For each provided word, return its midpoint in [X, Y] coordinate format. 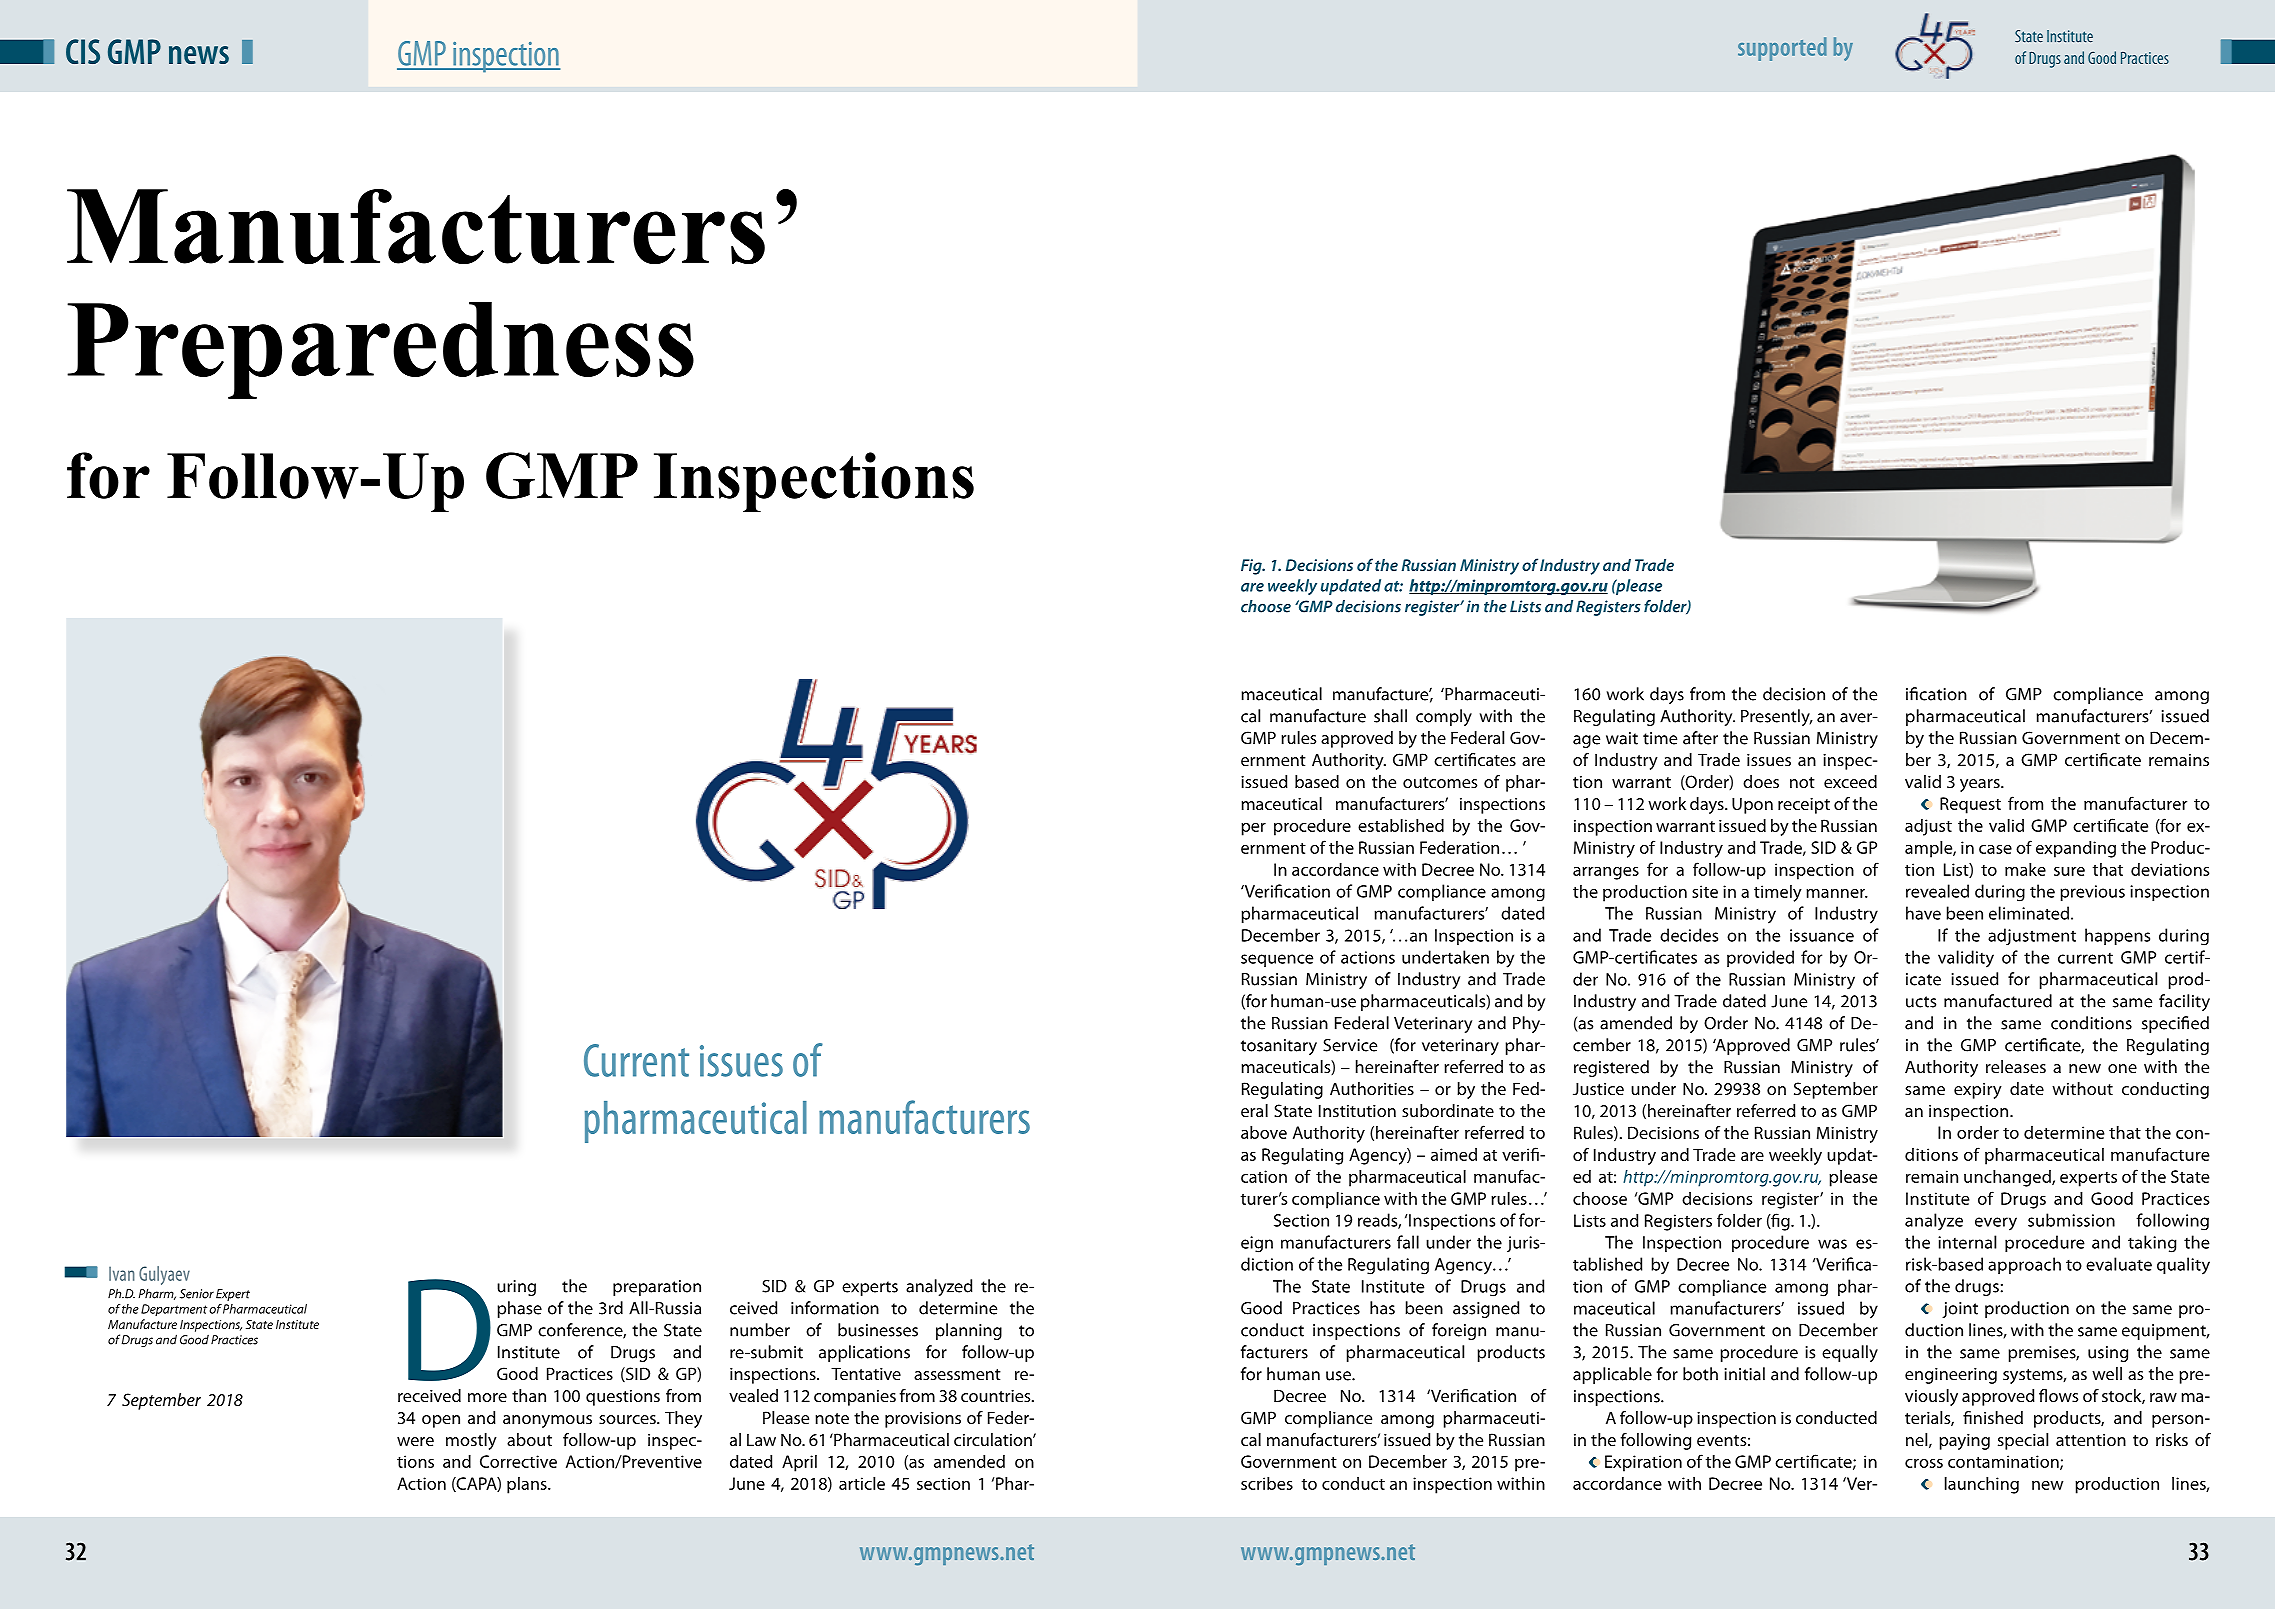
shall [1390, 716]
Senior [197, 1294]
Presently [1776, 717]
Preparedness [380, 350]
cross [1924, 1463]
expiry [1978, 1091]
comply [1444, 717]
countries [997, 1396]
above [1264, 1132]
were [415, 1441]
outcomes [1440, 782]
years [1981, 785]
